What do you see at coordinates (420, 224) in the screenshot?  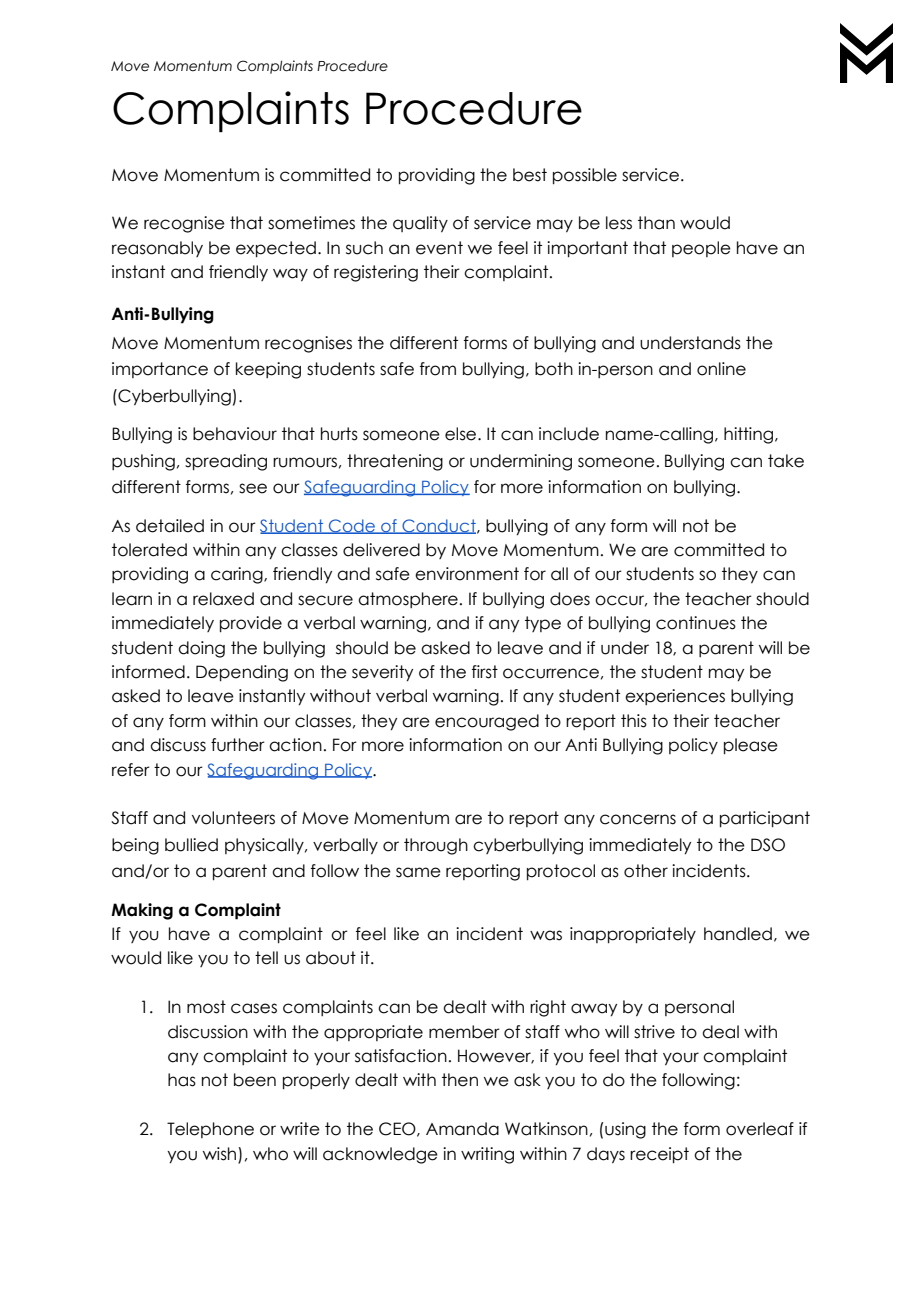 I see `quality` at bounding box center [420, 224].
